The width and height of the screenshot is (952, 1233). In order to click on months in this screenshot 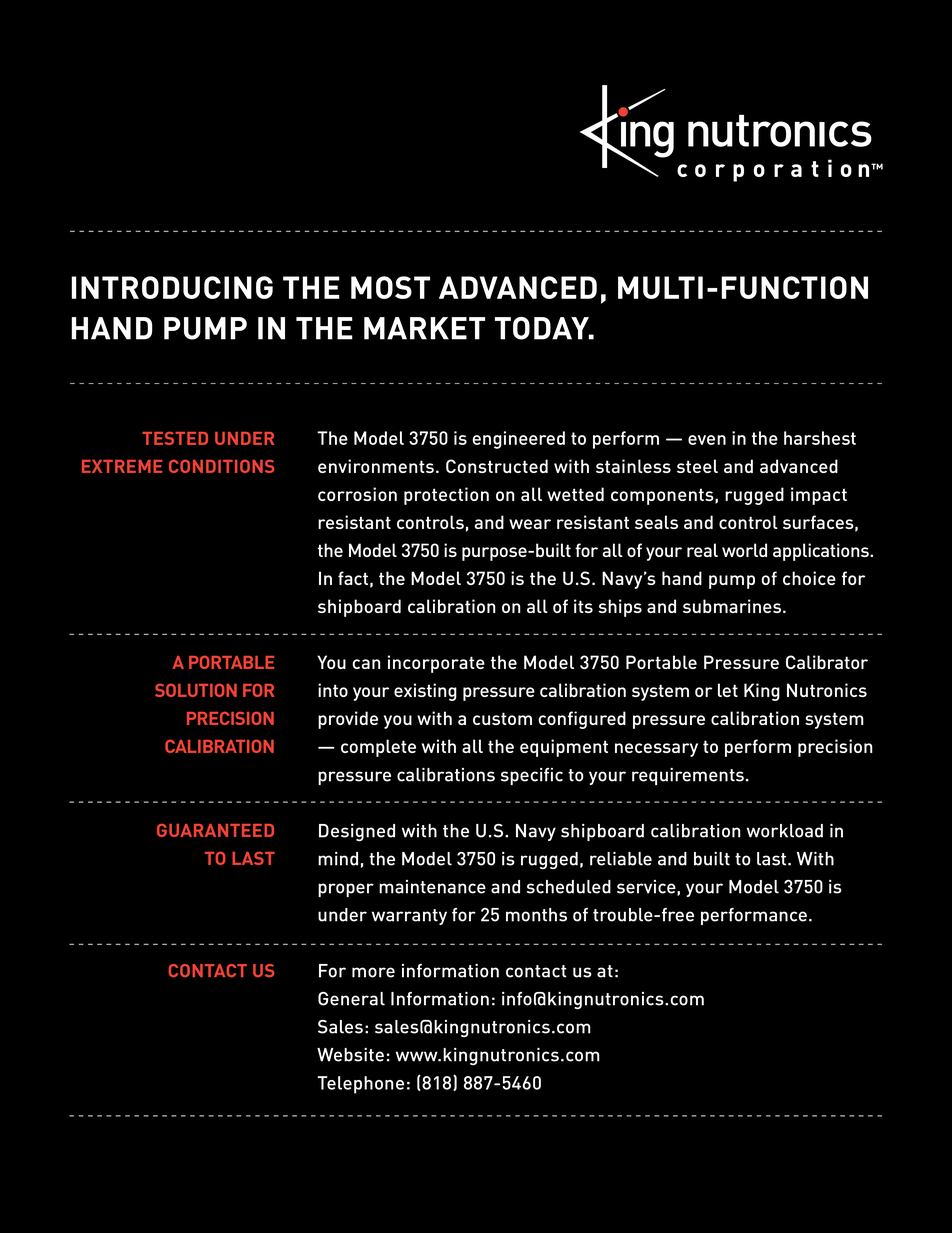, I will do `click(536, 915)`.
